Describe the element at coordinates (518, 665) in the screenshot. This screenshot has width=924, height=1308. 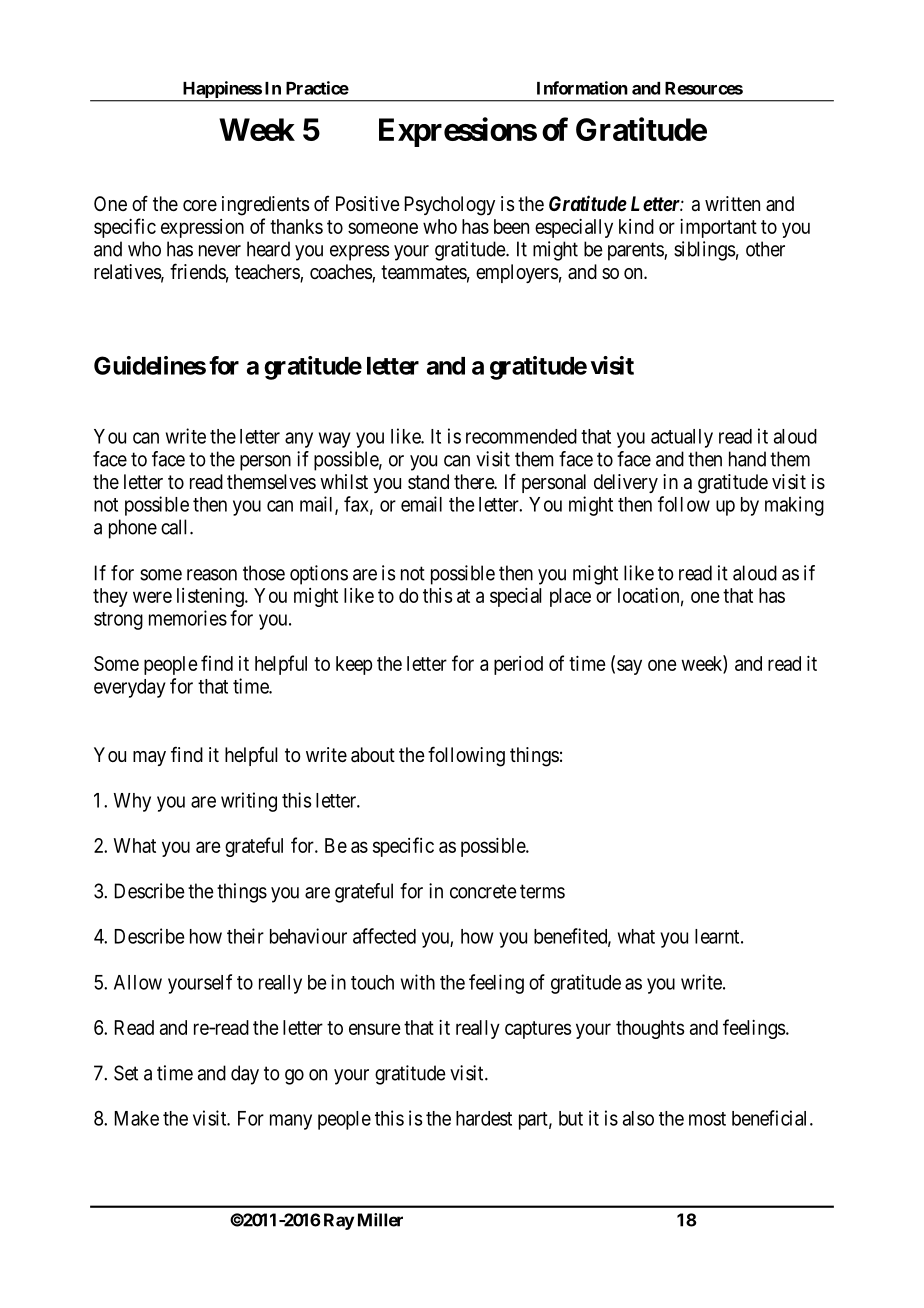
I see `period` at that location.
